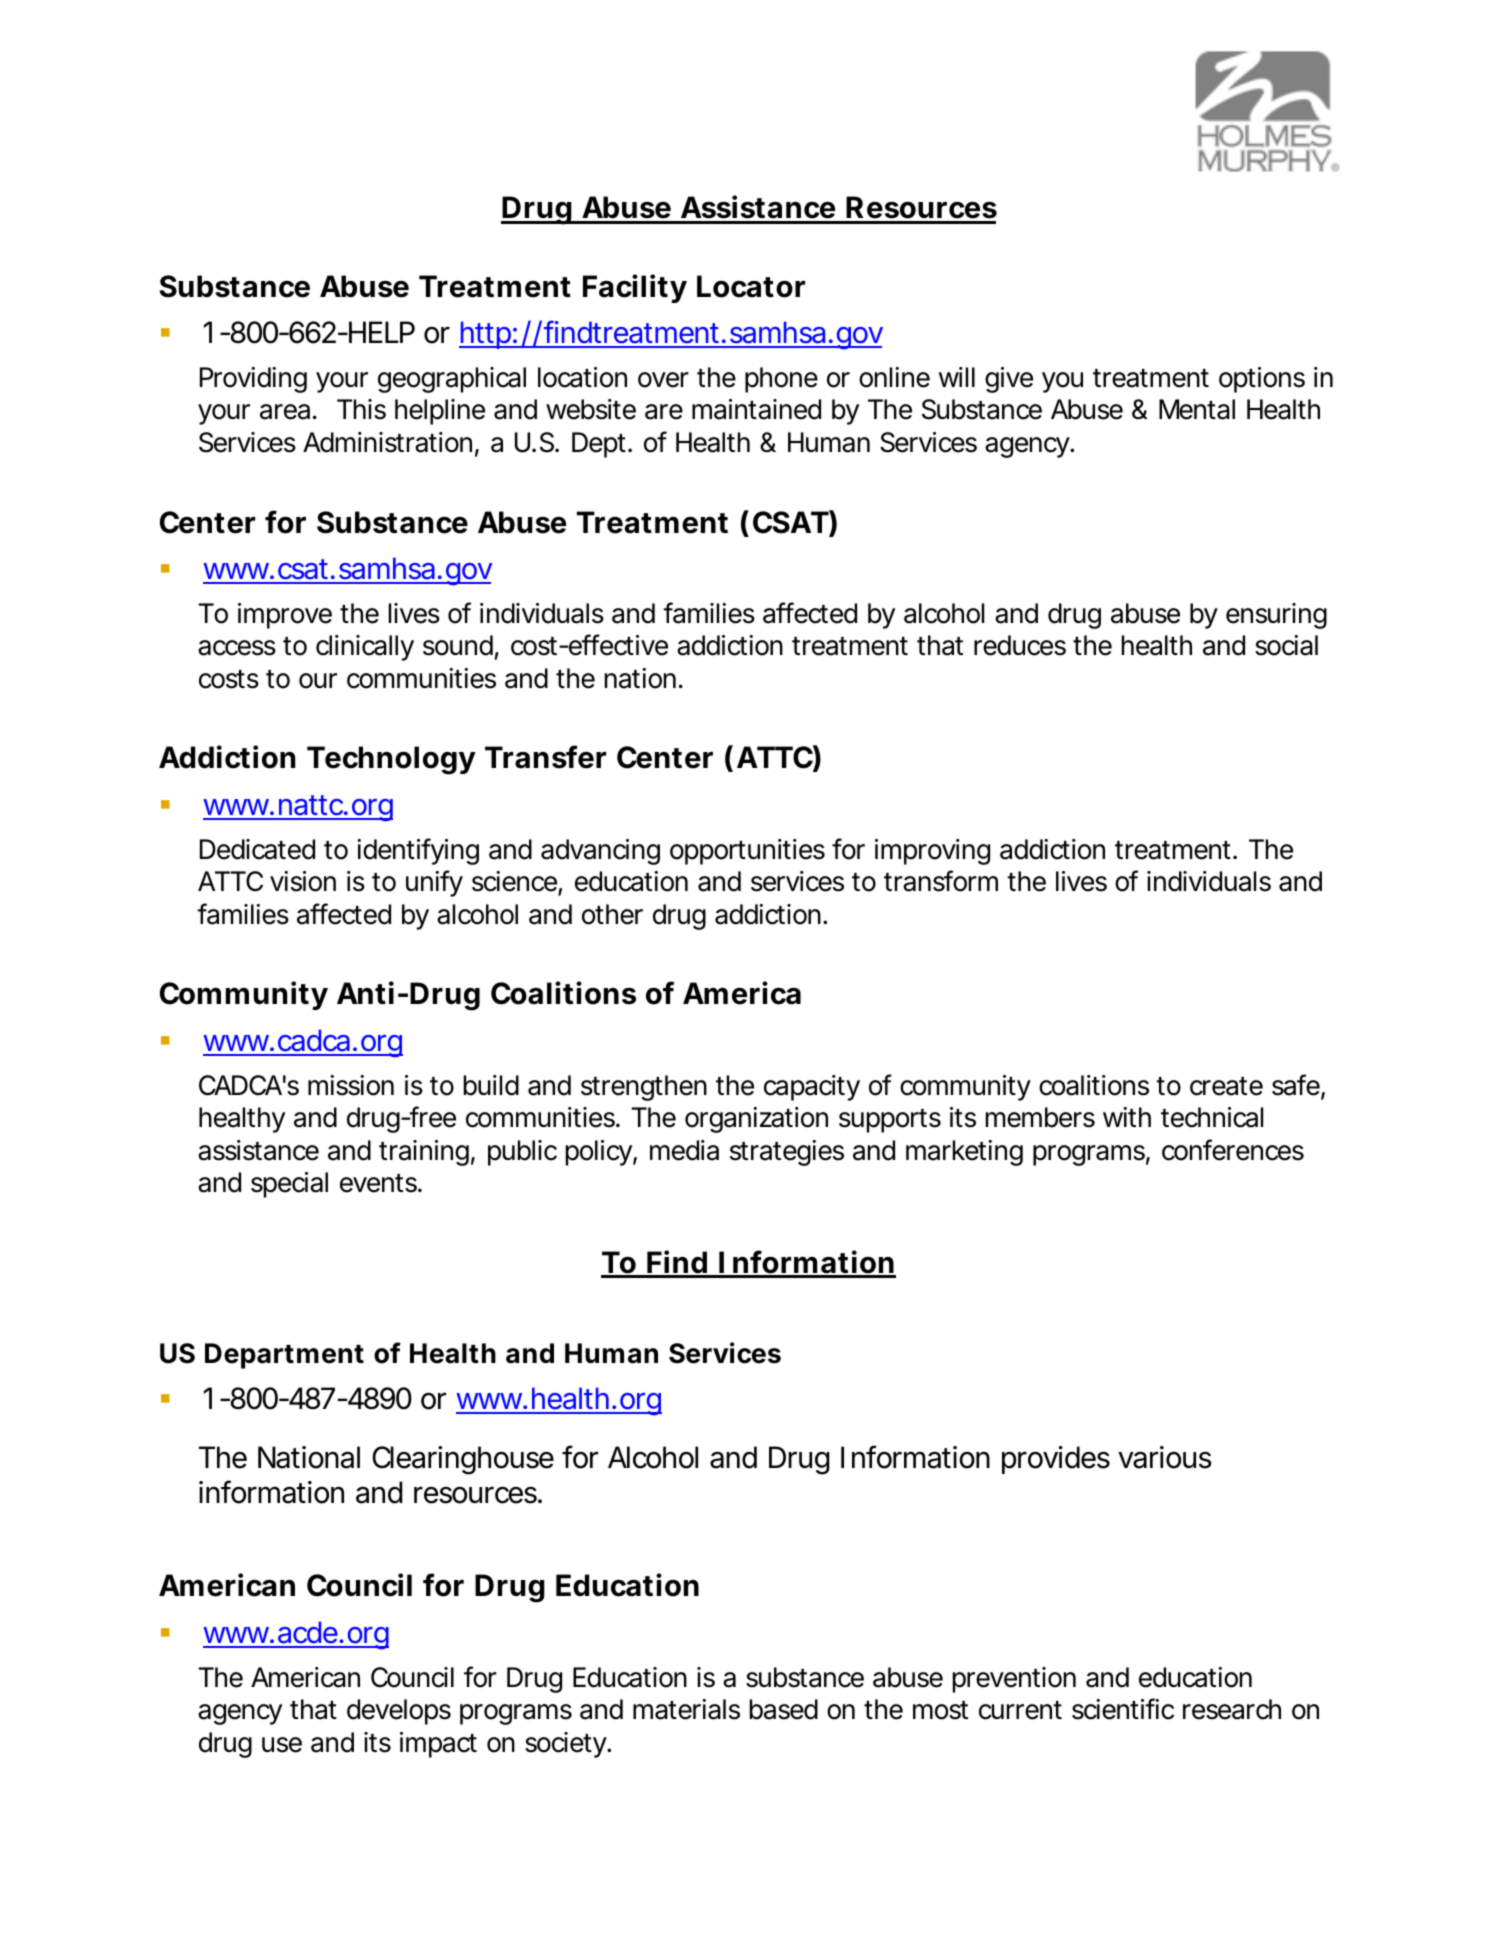  What do you see at coordinates (351, 1085) in the image?
I see `mission` at bounding box center [351, 1085].
